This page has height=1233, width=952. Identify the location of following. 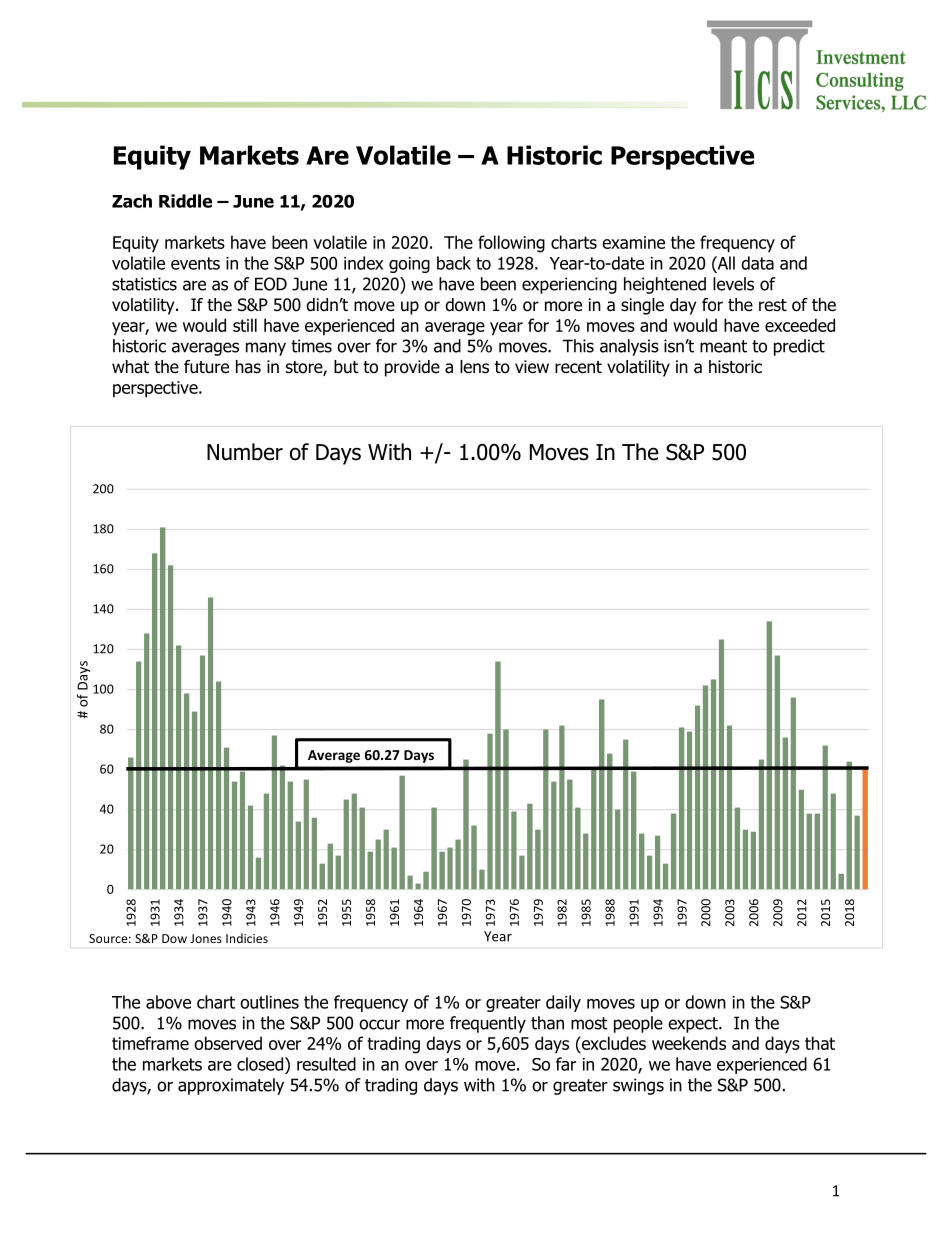
(511, 244).
